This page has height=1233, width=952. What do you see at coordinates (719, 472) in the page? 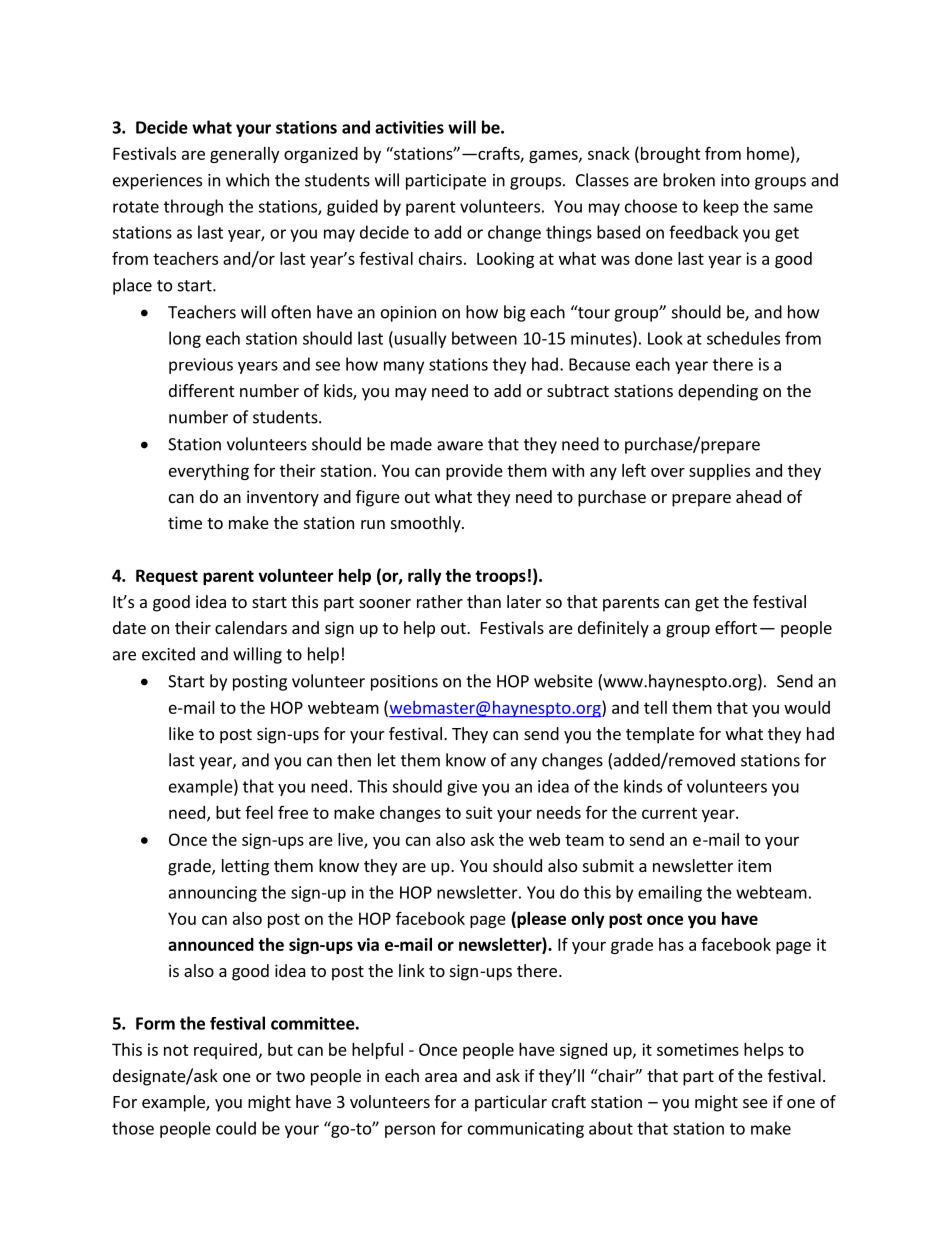
I see `supplies` at bounding box center [719, 472].
